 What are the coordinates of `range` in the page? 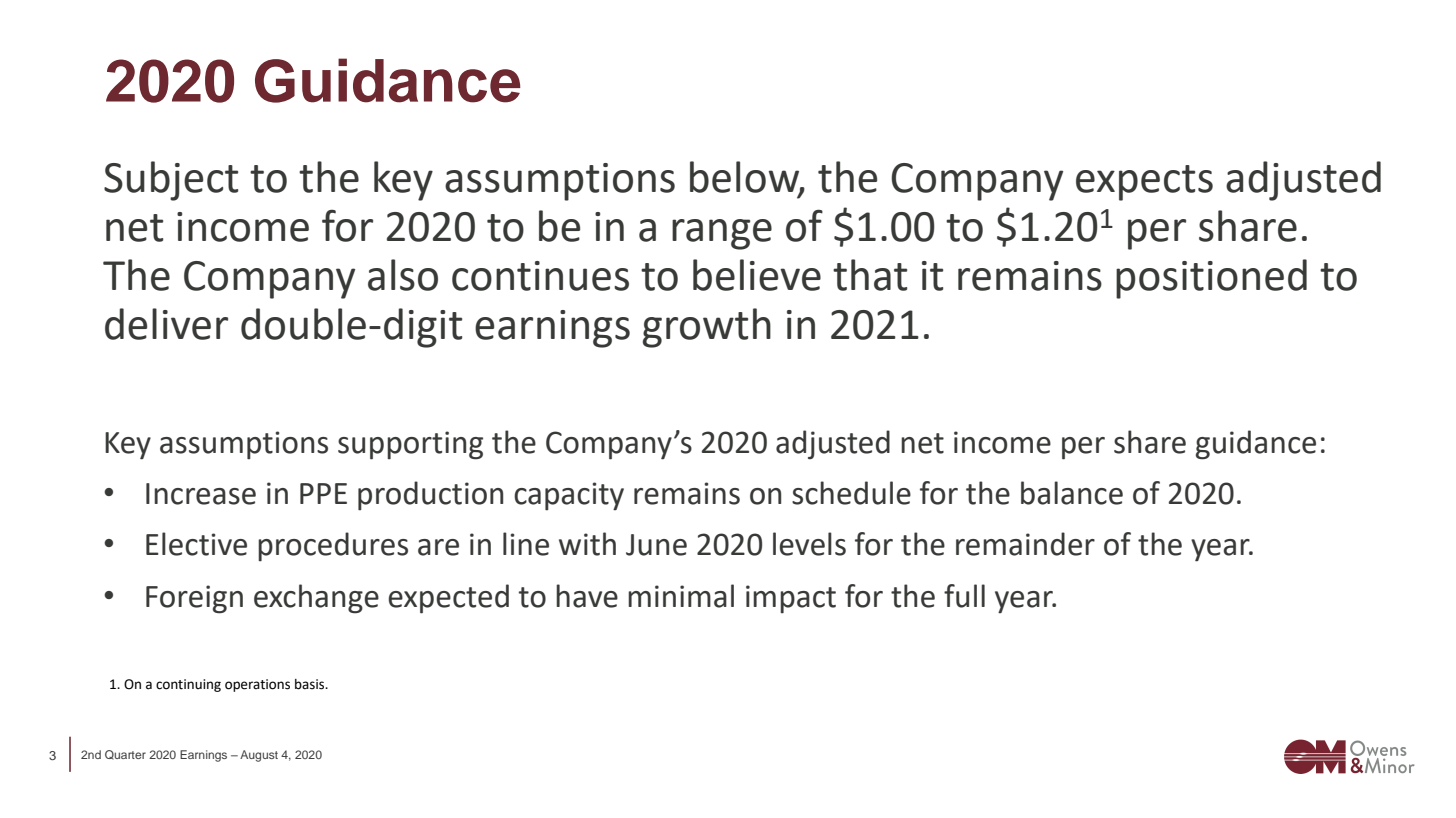 It's located at (722, 234).
